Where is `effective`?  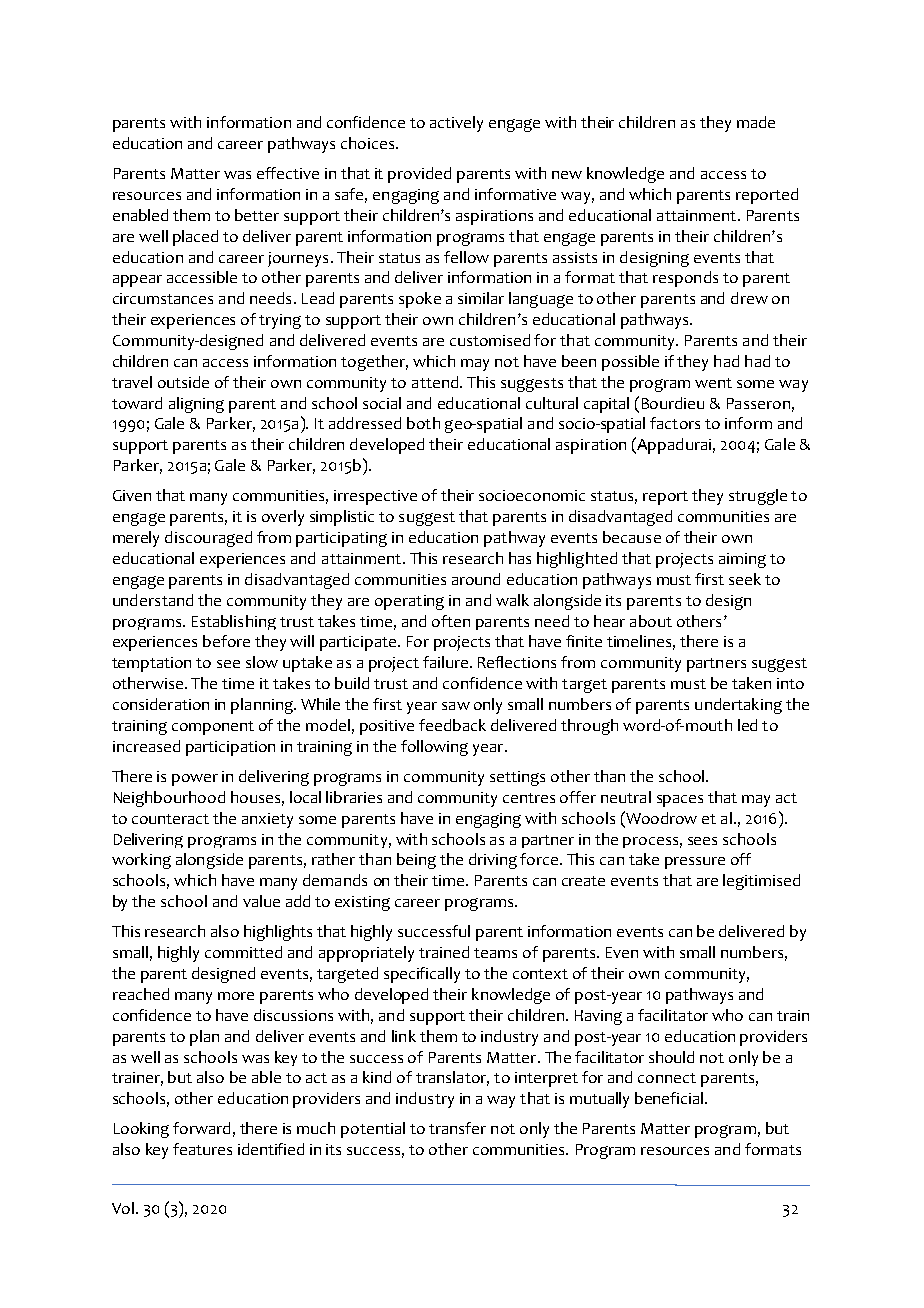
effective is located at coordinates (288, 173).
